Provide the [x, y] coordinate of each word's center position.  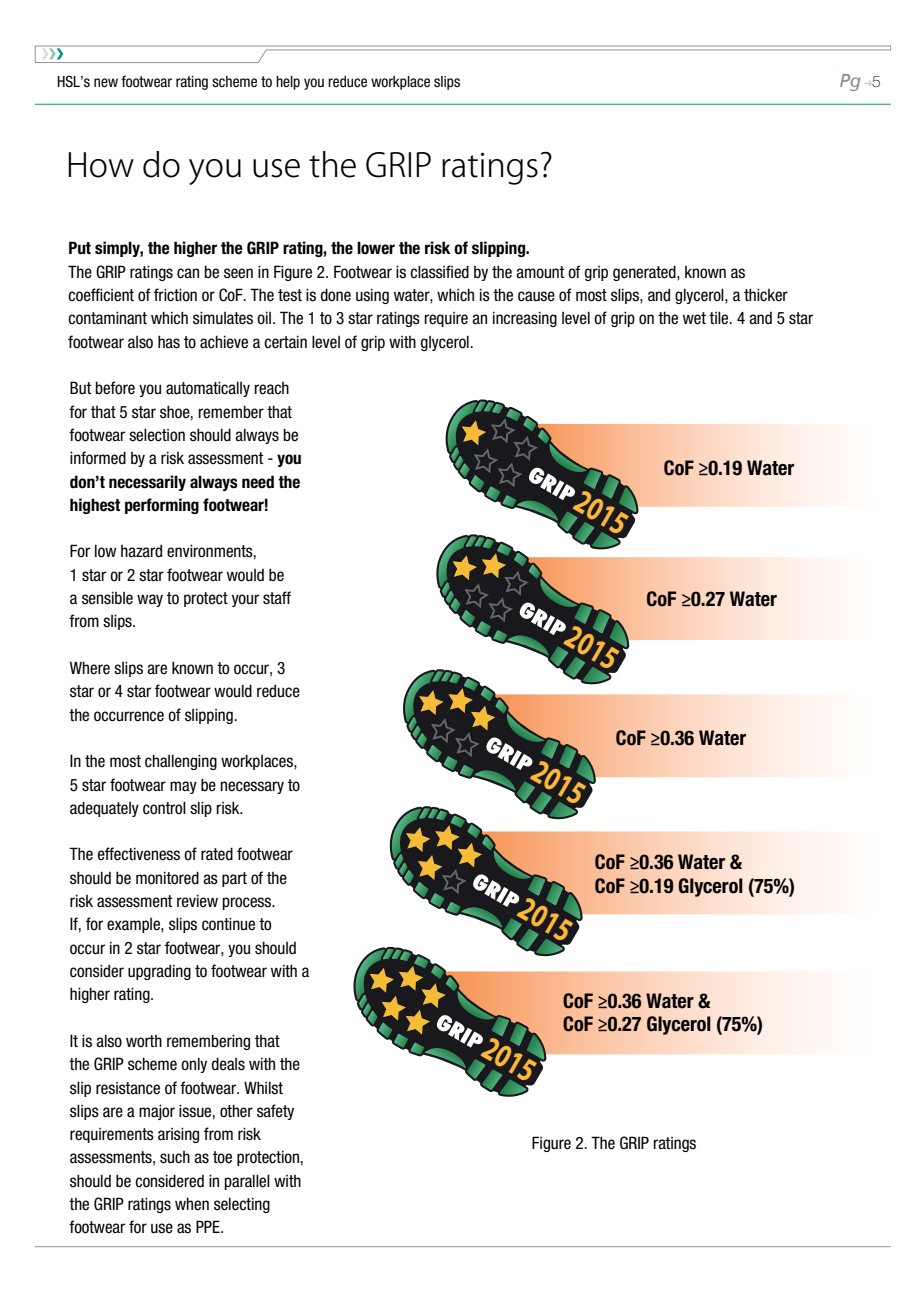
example [134, 925]
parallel [247, 1182]
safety [275, 1112]
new [106, 83]
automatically [208, 389]
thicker [766, 295]
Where [90, 668]
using [372, 296]
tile [720, 318]
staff [277, 598]
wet [694, 318]
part [234, 879]
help [288, 83]
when [192, 1204]
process [248, 903]
